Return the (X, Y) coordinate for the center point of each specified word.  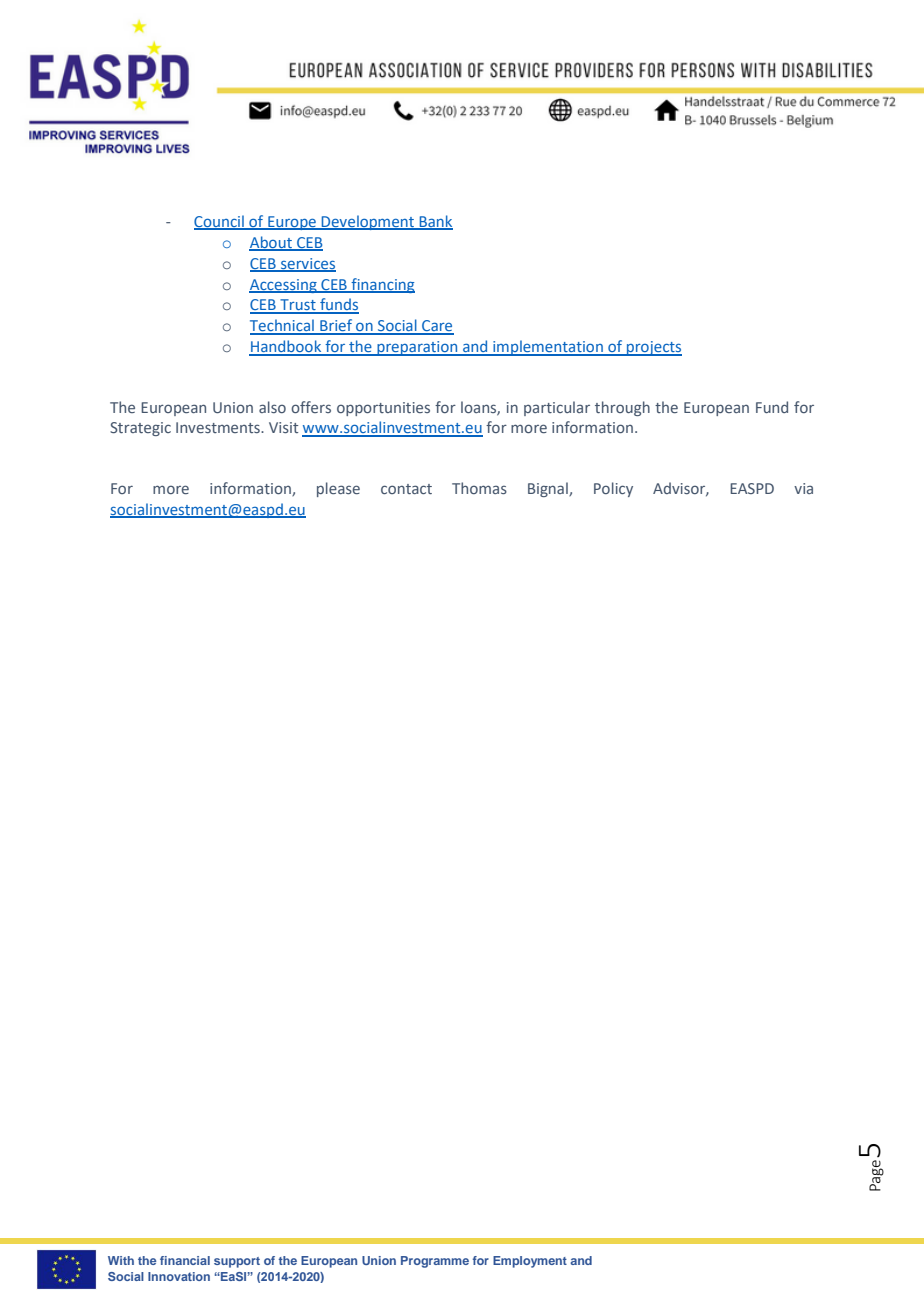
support (237, 1262)
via (803, 488)
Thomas (479, 488)
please (338, 489)
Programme (435, 1262)
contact (406, 489)
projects (653, 348)
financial (185, 1260)
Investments (219, 427)
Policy (613, 489)
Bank (435, 222)
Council (220, 222)
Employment (530, 1262)
